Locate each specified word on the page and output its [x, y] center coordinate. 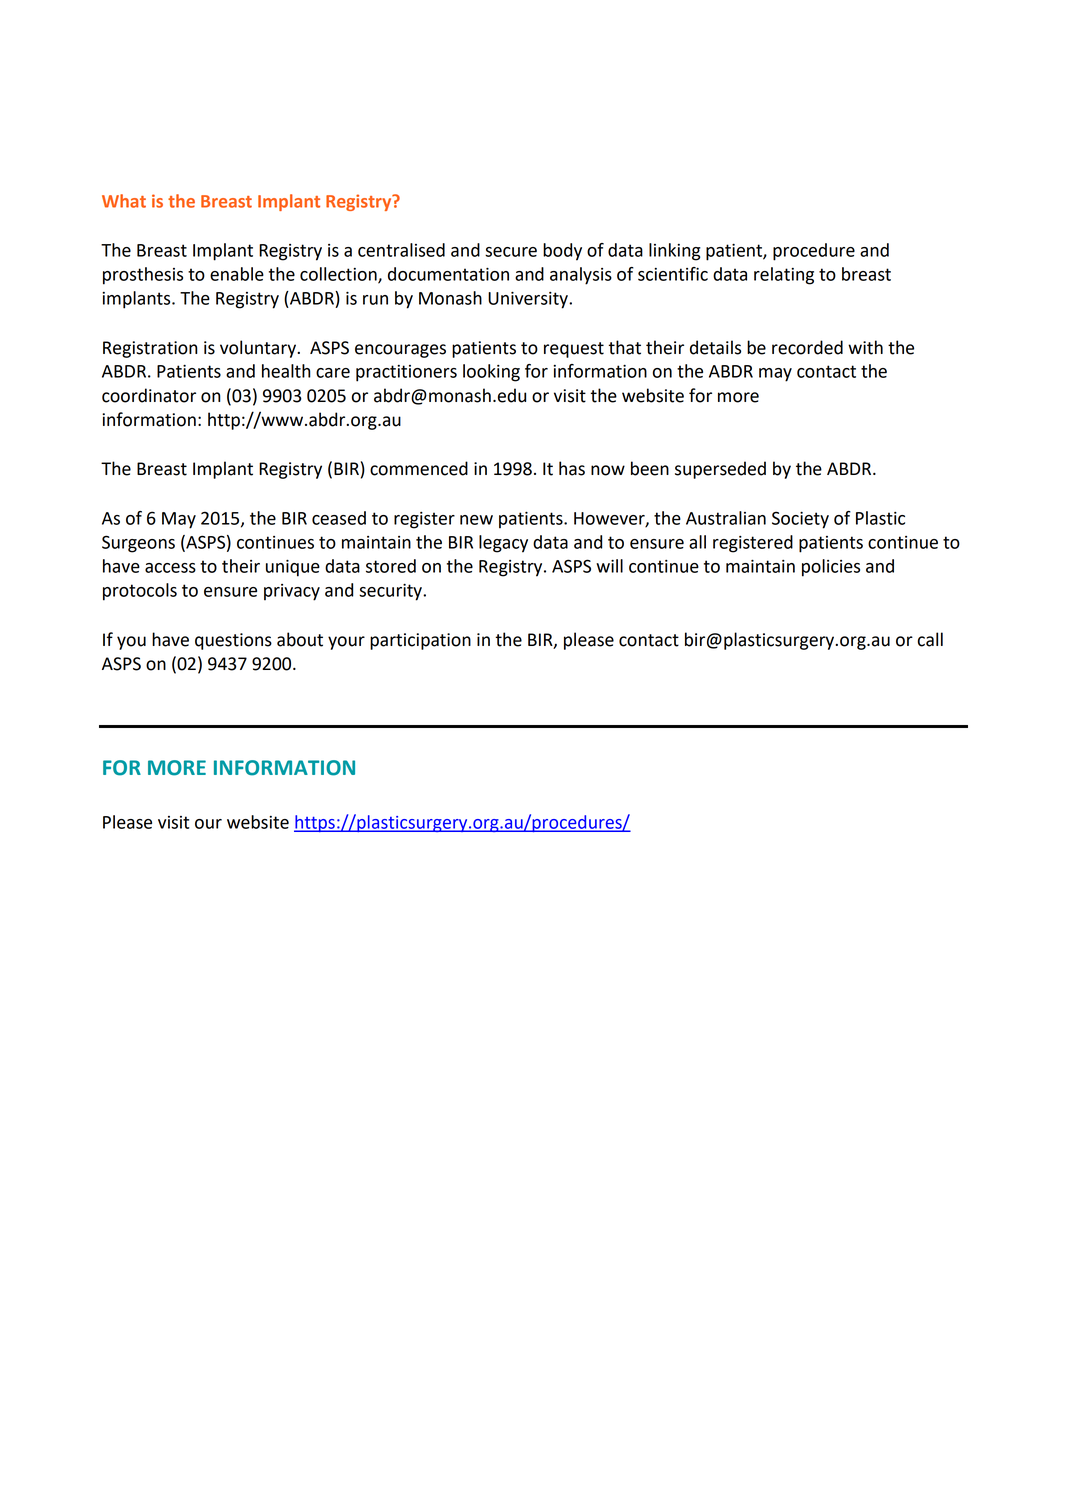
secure [511, 252]
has [572, 468]
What [124, 201]
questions [233, 641]
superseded [720, 470]
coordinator [149, 395]
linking [675, 252]
